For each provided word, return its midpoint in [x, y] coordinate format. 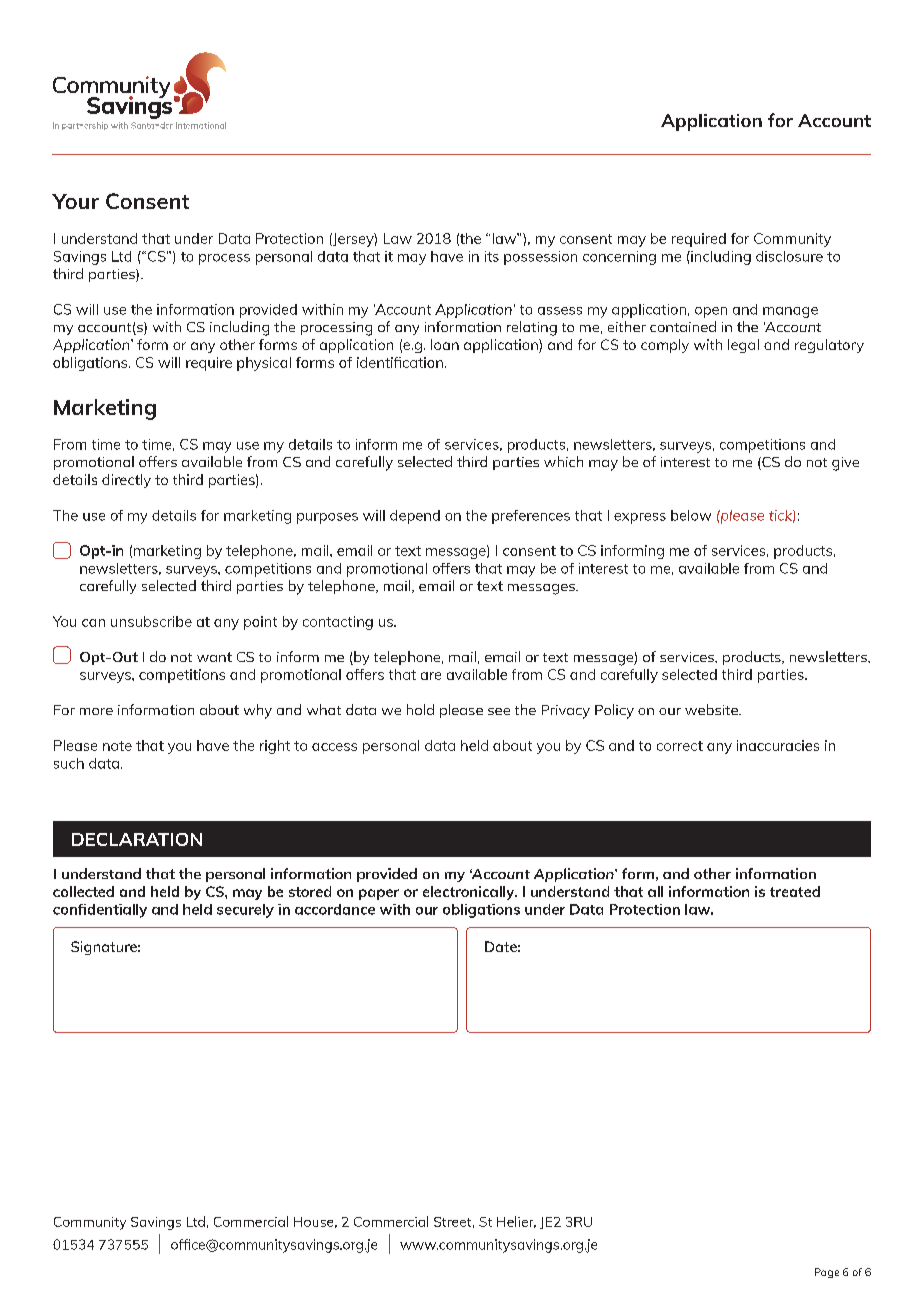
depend [415, 517]
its [492, 256]
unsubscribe [151, 621]
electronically [470, 893]
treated [795, 891]
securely [245, 911]
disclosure [789, 256]
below [691, 515]
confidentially [100, 911]
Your [75, 201]
